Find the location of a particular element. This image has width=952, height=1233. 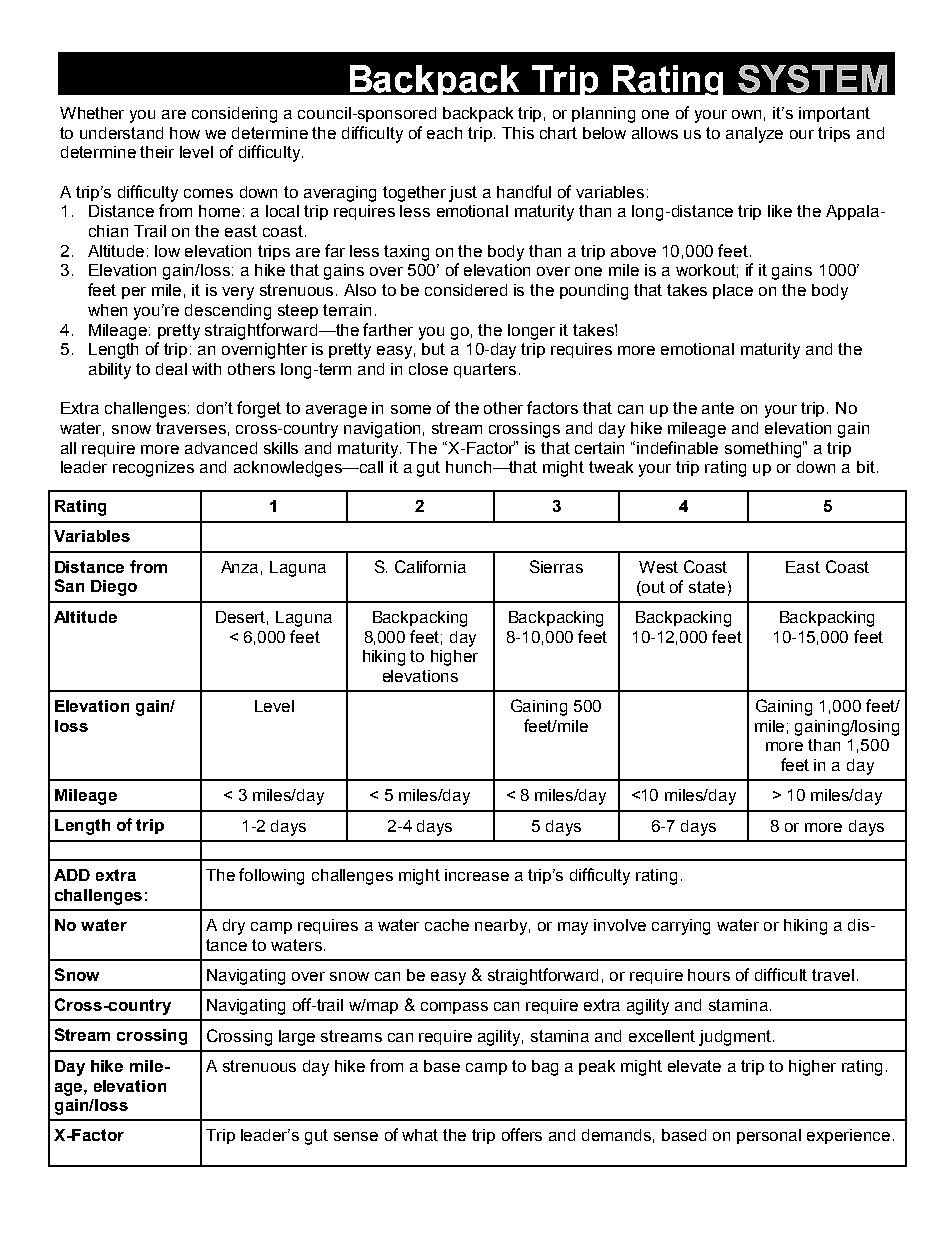

their is located at coordinates (157, 152).
